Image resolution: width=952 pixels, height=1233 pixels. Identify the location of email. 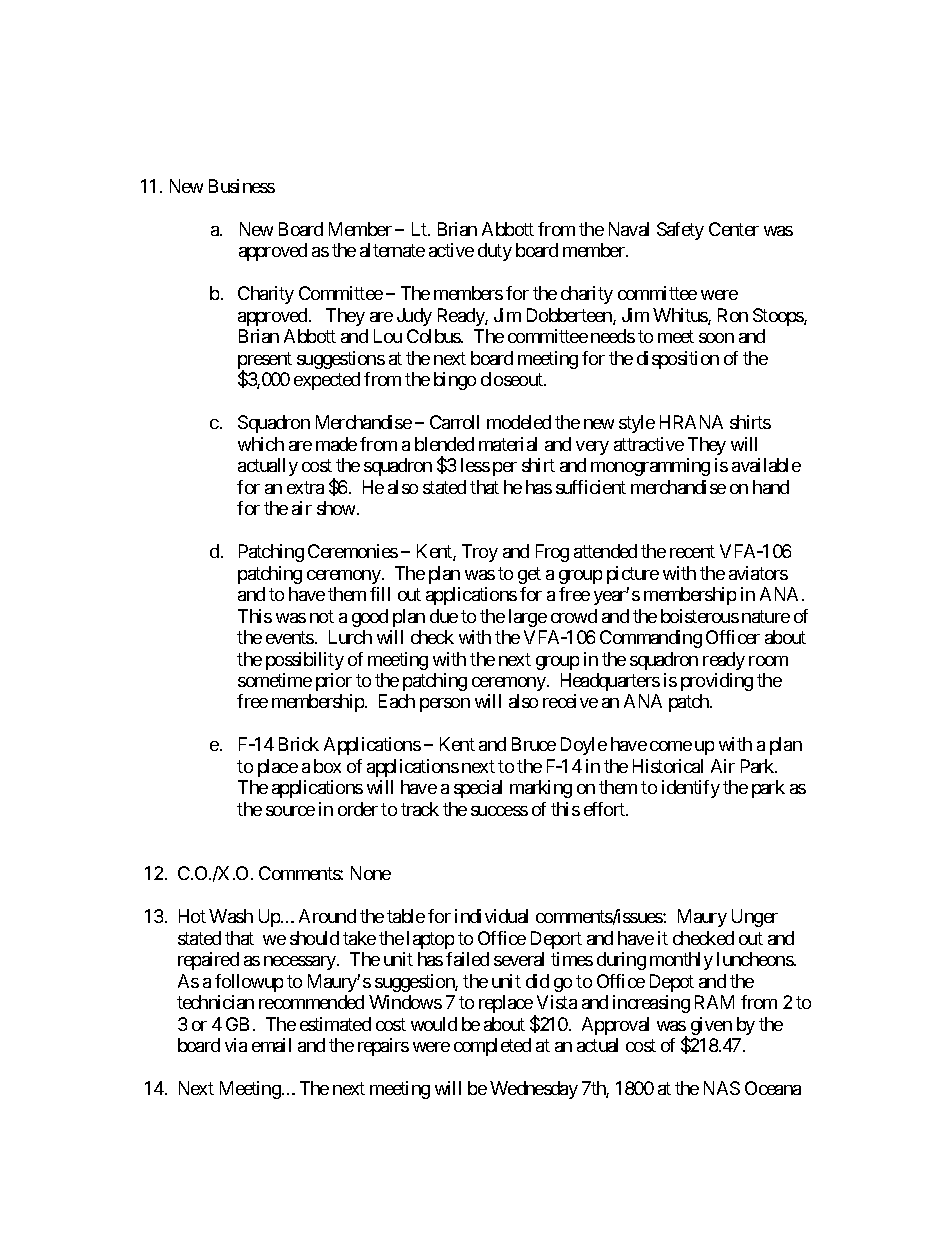
(271, 1045).
